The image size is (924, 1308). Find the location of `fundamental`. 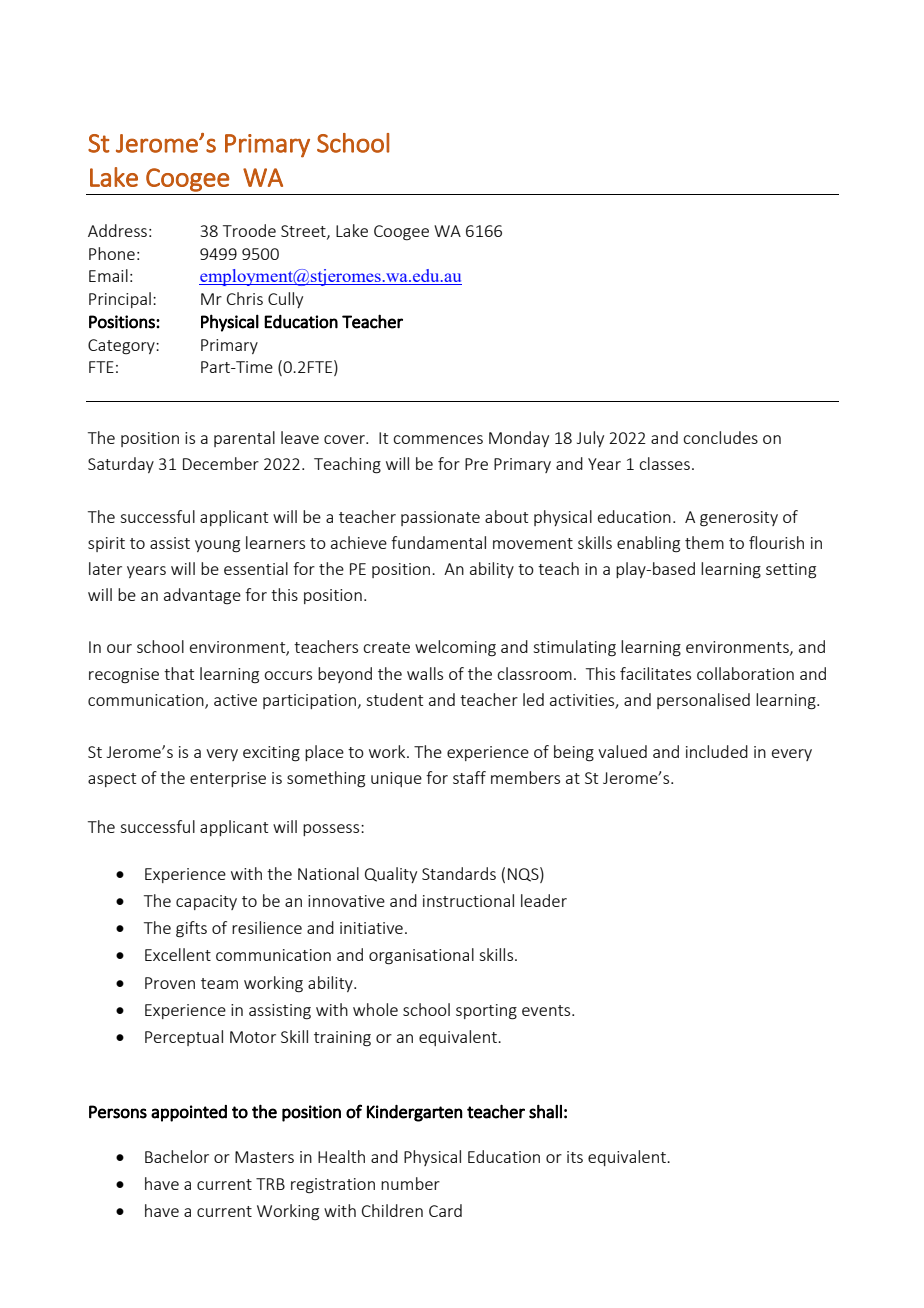

fundamental is located at coordinates (438, 542).
